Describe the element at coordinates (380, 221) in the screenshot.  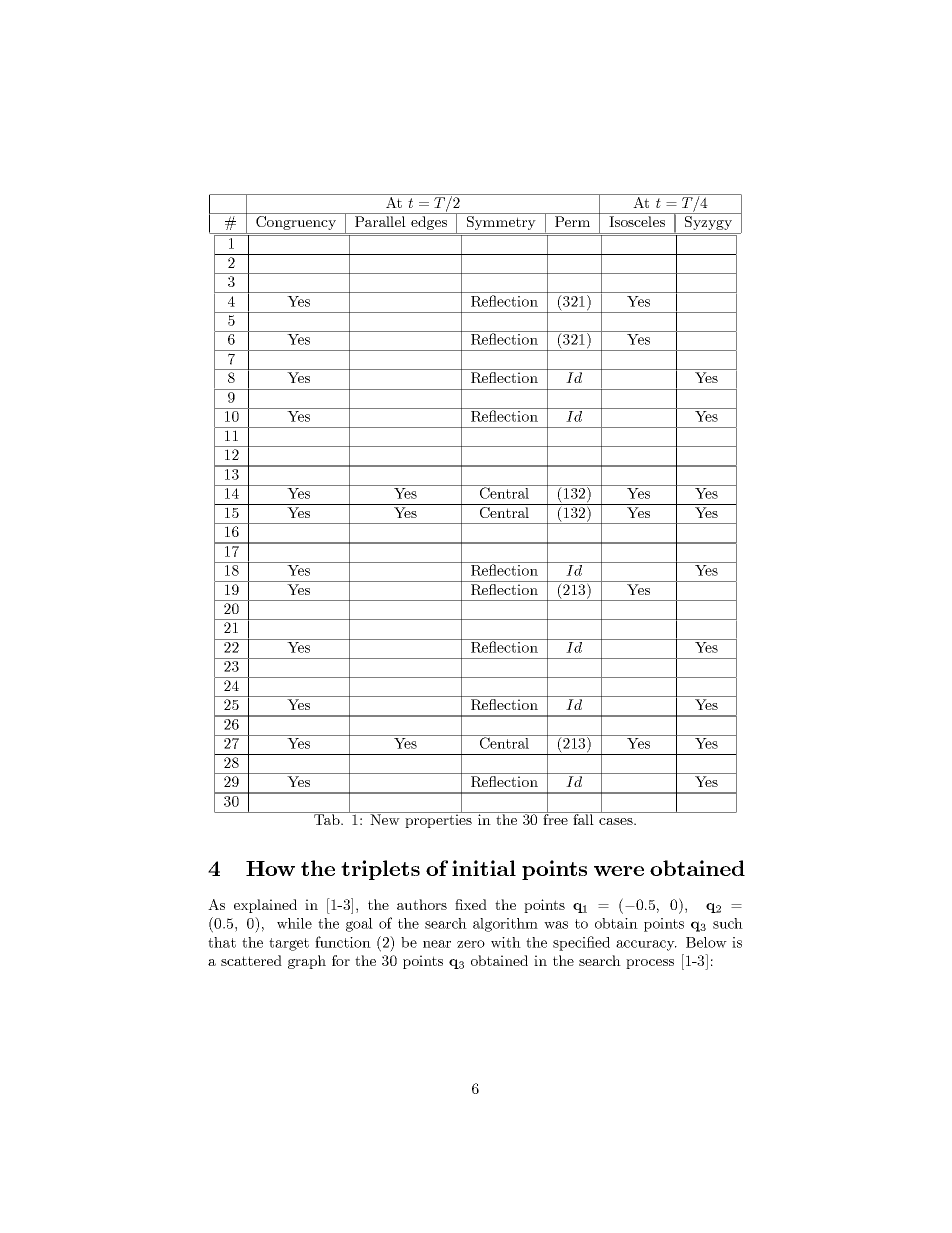
I see `Parallel` at that location.
